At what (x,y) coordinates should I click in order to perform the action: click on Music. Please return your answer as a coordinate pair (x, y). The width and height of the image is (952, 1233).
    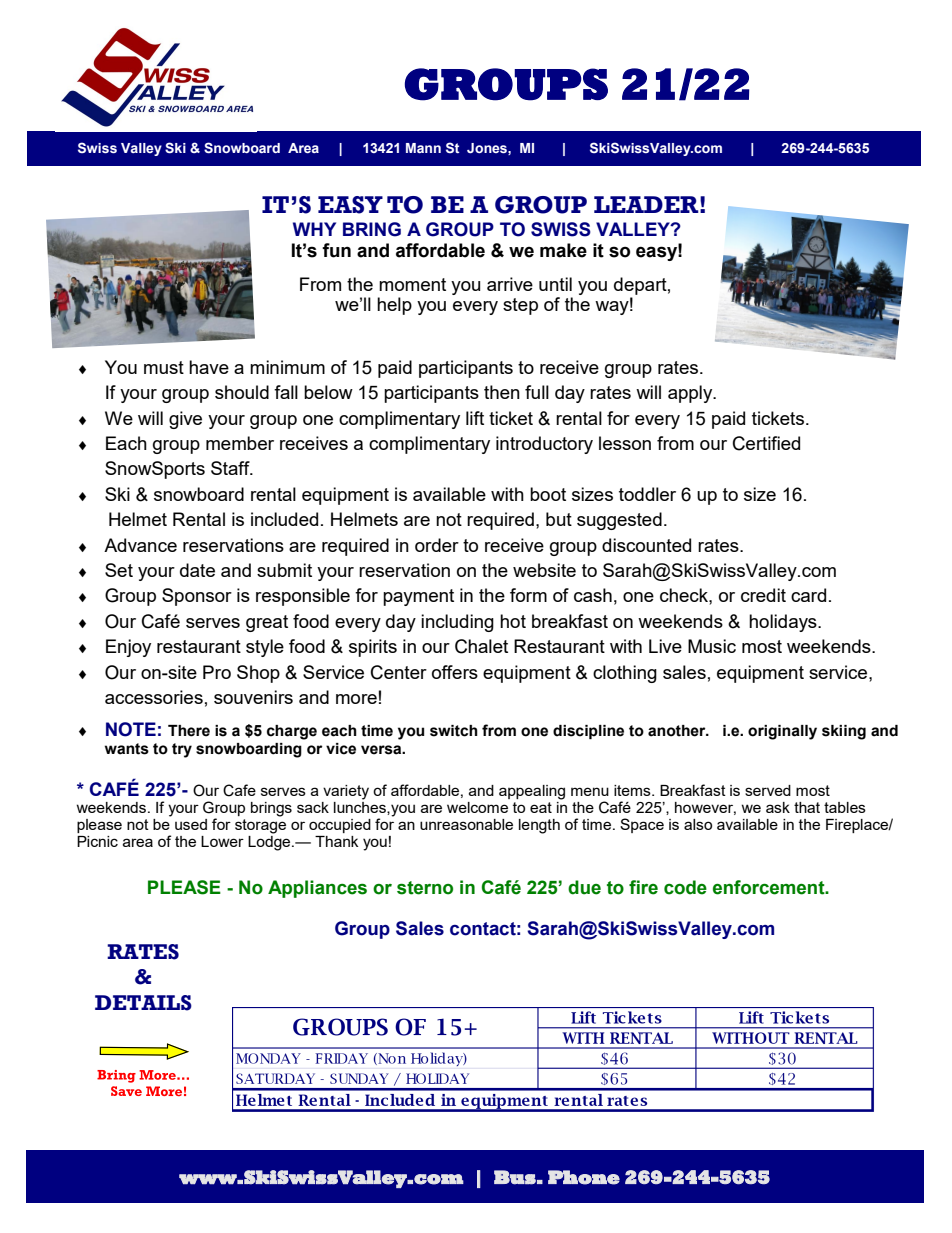
    Looking at the image, I should click on (712, 646).
